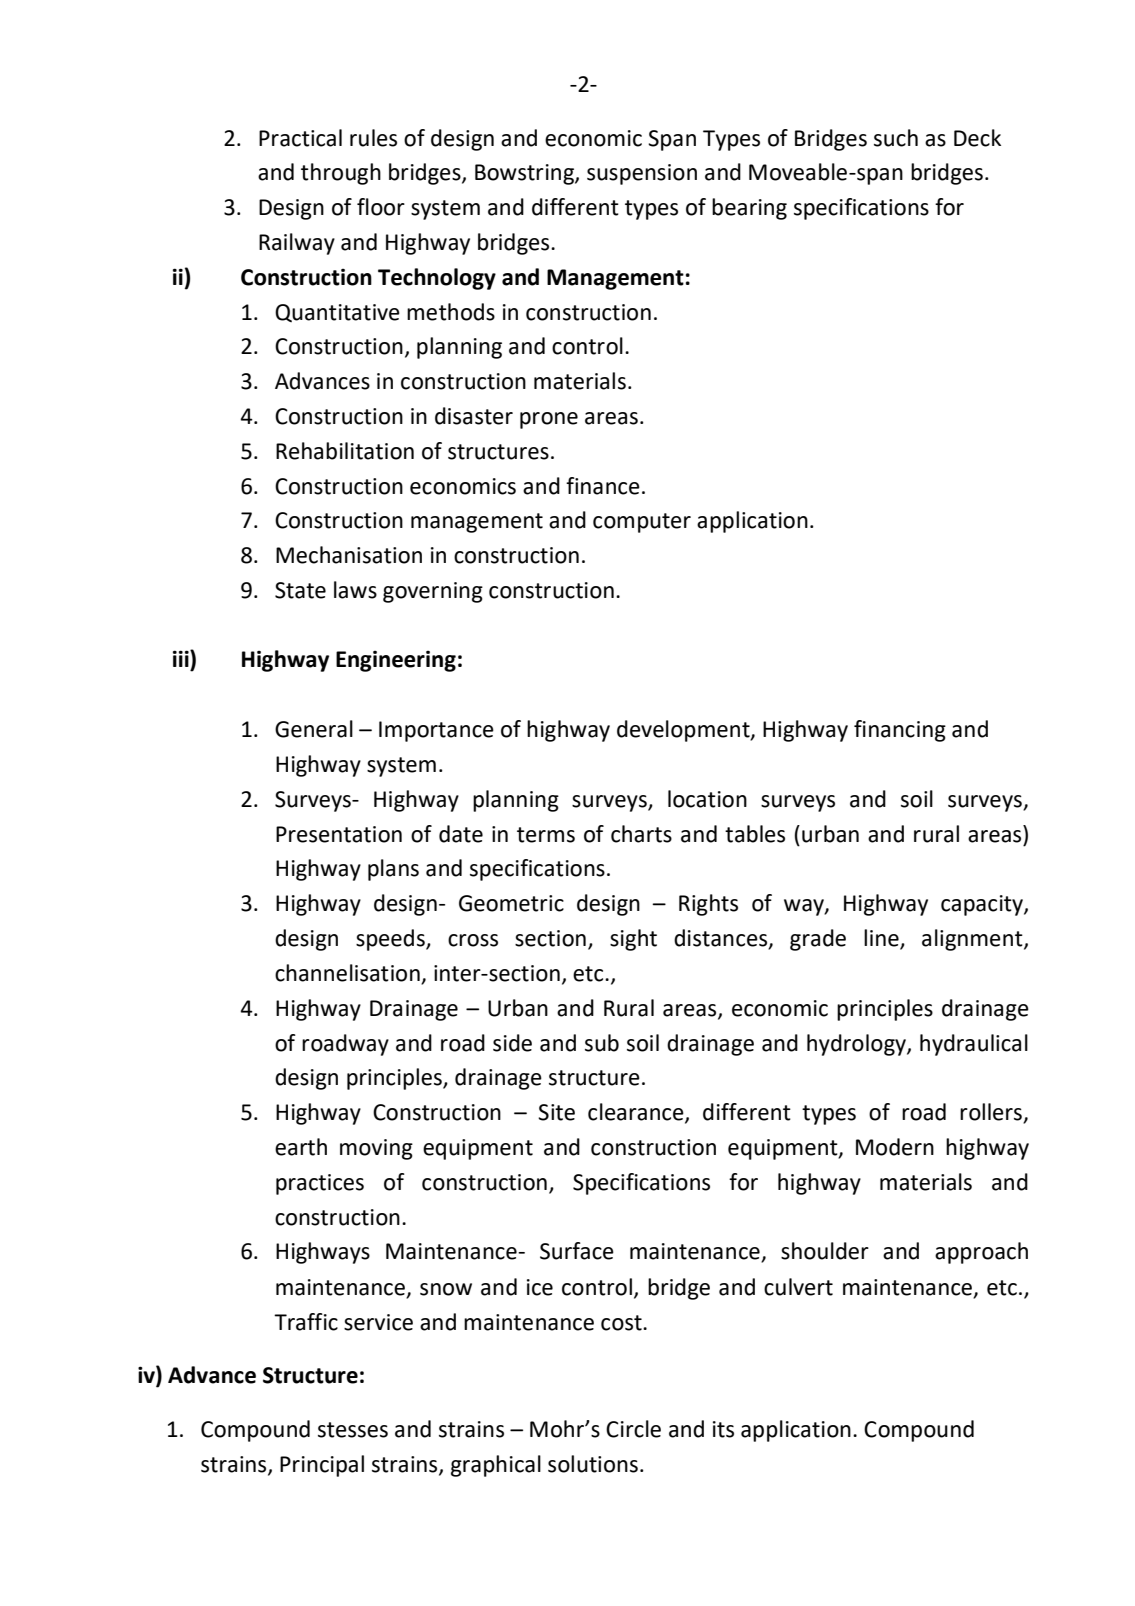  Describe the element at coordinates (723, 1429) in the screenshot. I see `its` at that location.
